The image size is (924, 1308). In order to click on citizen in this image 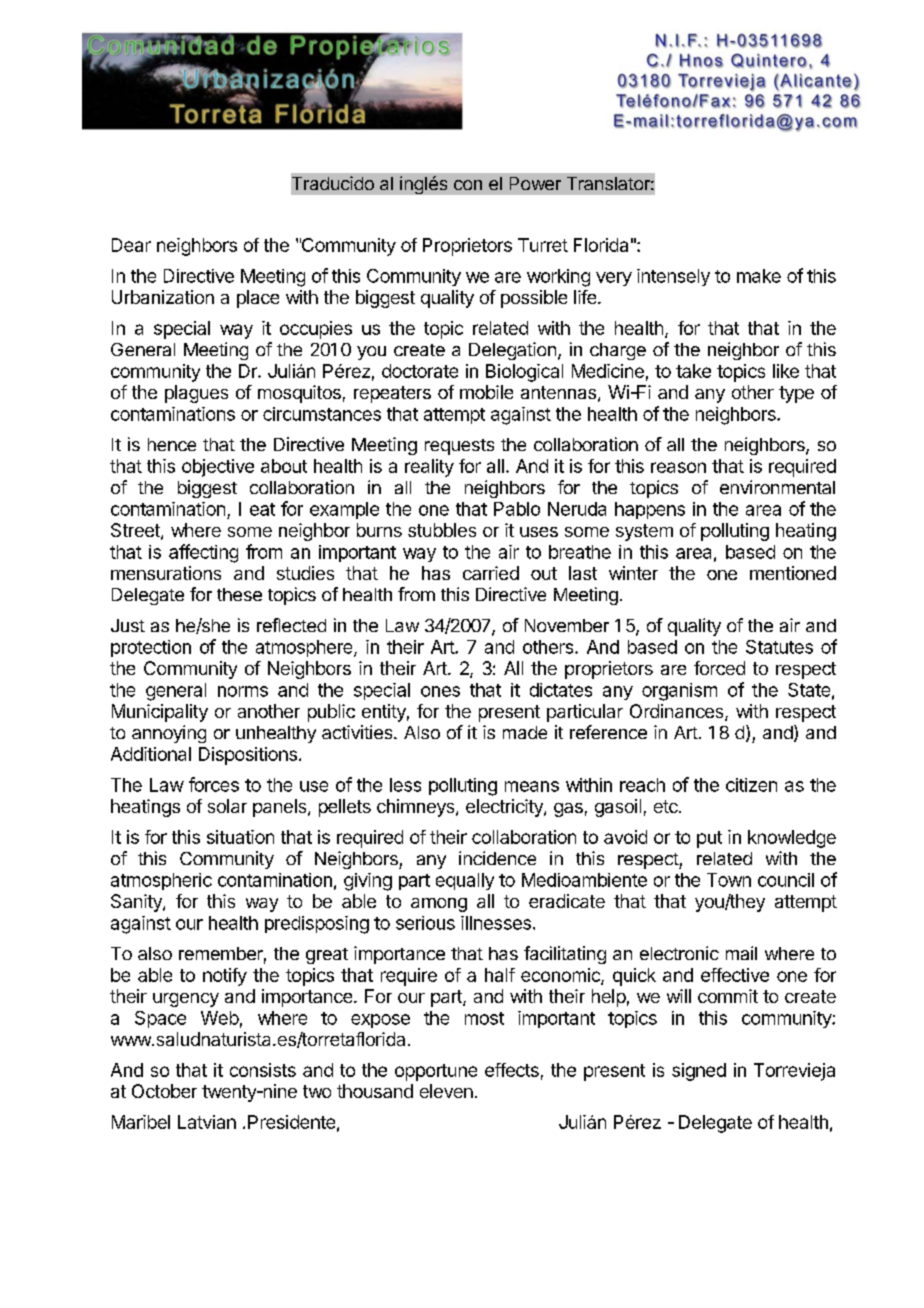, I will do `click(751, 785)`.
